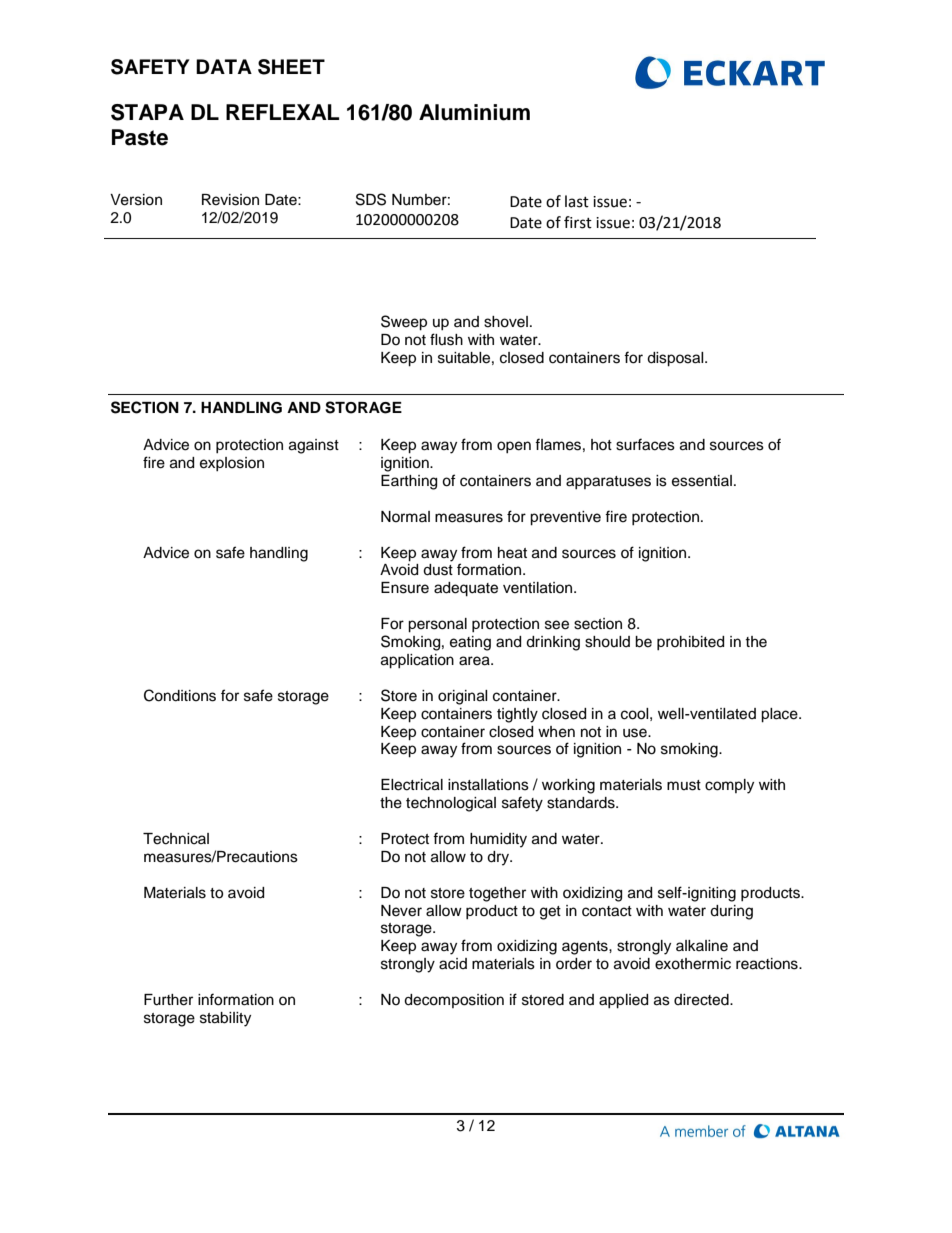  What do you see at coordinates (676, 359) in the document?
I see `disposal` at bounding box center [676, 359].
